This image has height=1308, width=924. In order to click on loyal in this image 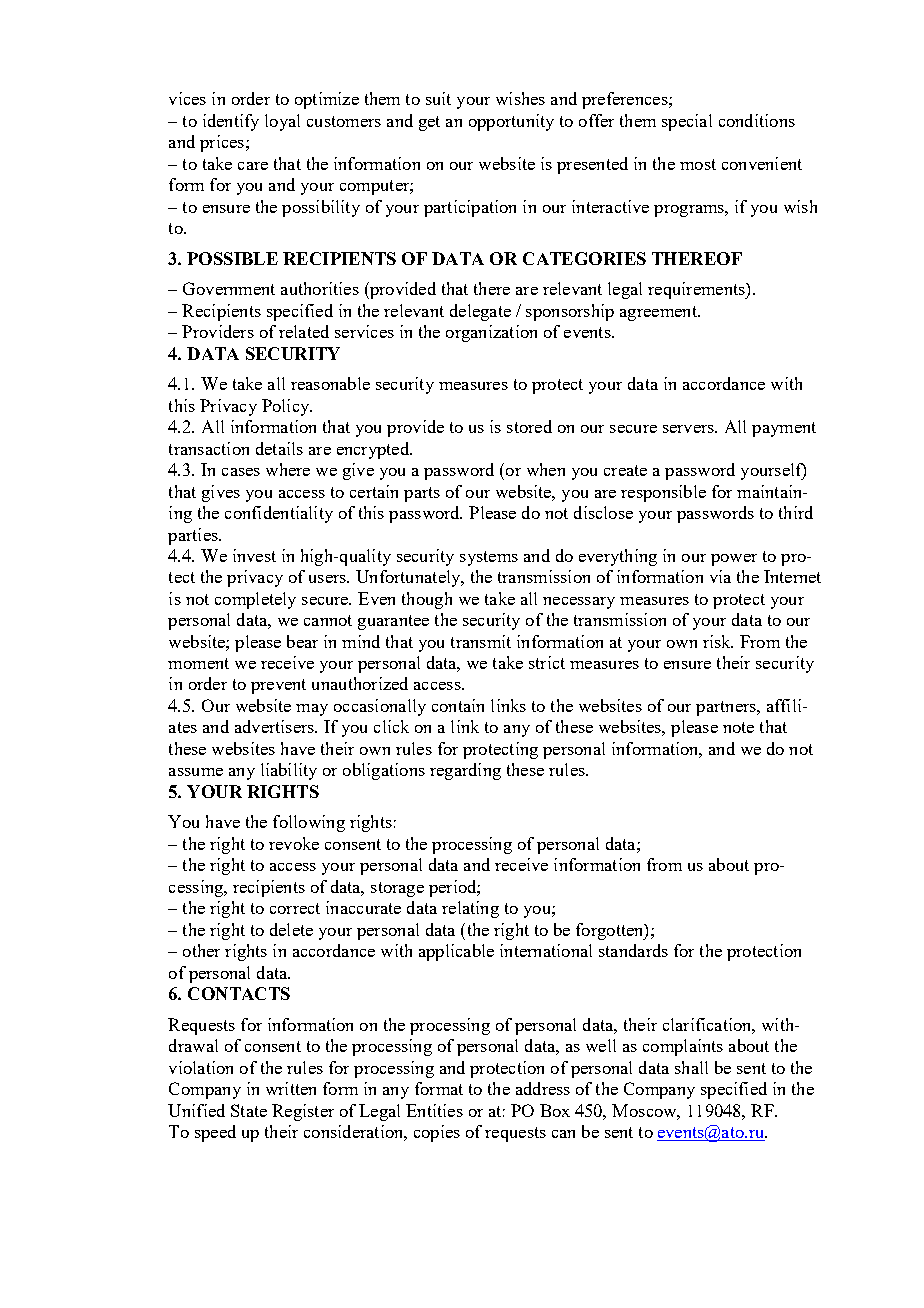, I will do `click(282, 122)`.
